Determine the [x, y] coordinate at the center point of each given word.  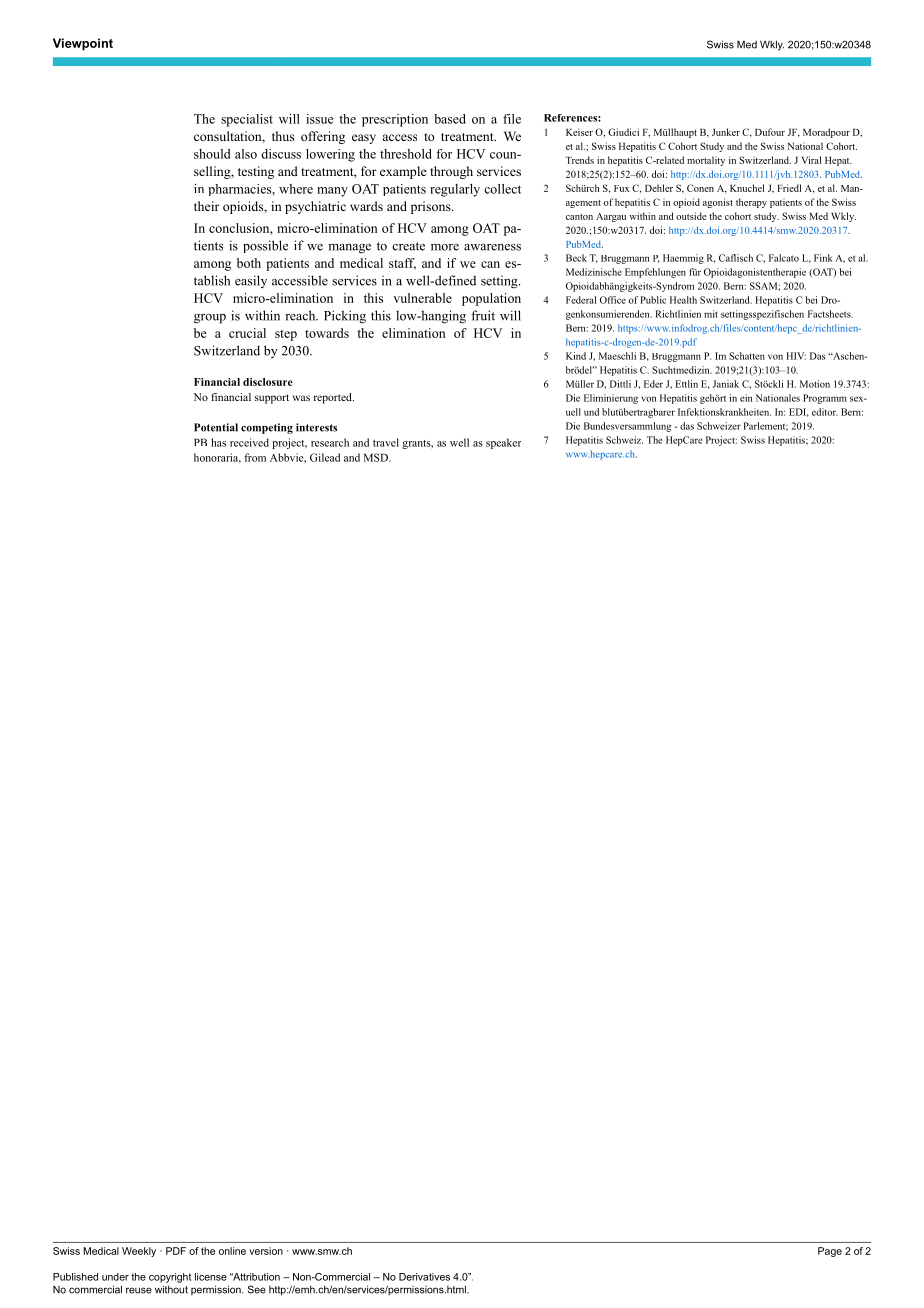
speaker [503, 443]
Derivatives [424, 1277]
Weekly [139, 1252]
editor [824, 412]
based [450, 119]
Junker [726, 132]
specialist [247, 120]
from [255, 457]
